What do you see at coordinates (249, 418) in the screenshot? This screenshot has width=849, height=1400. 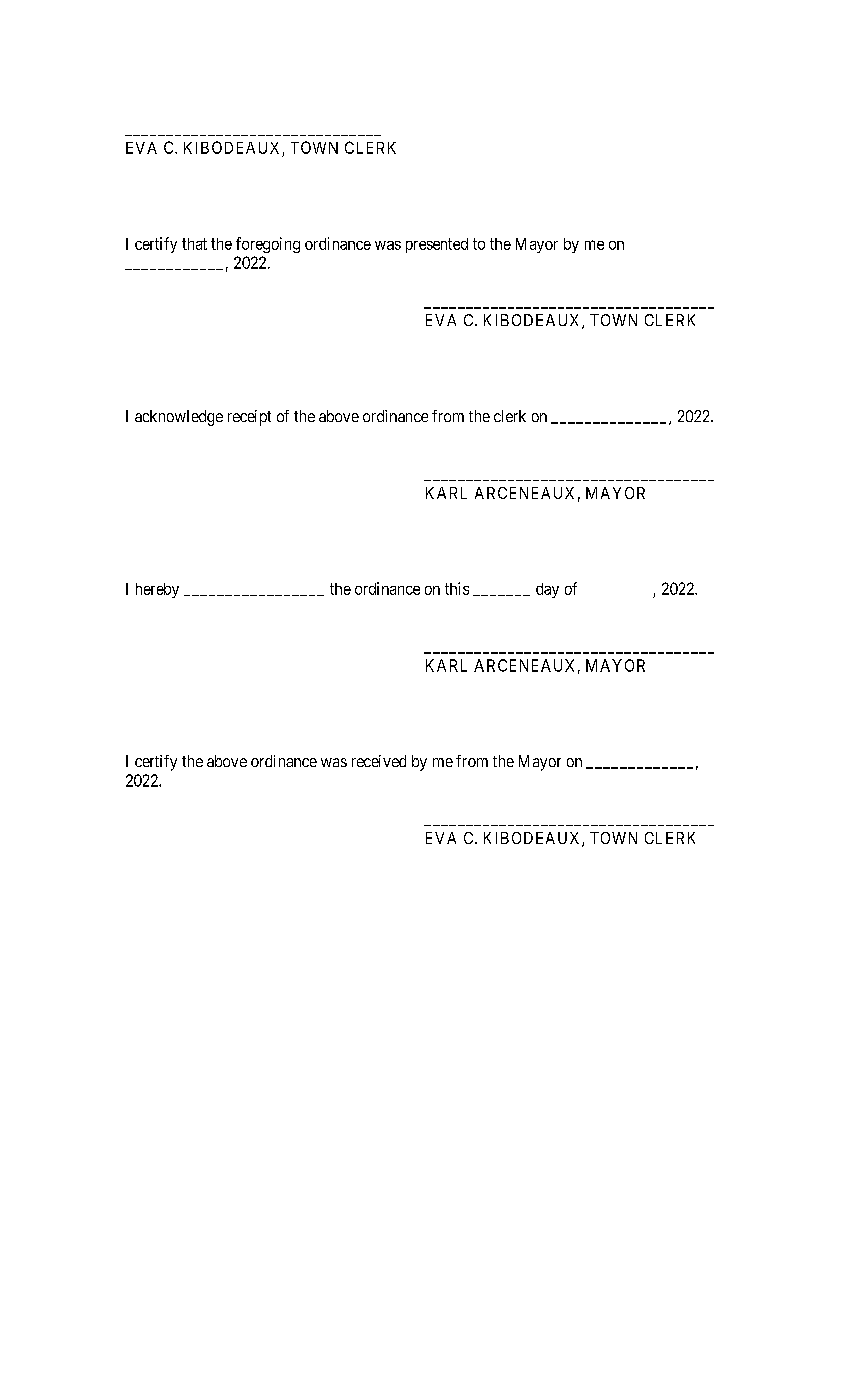 I see `receipt` at bounding box center [249, 418].
